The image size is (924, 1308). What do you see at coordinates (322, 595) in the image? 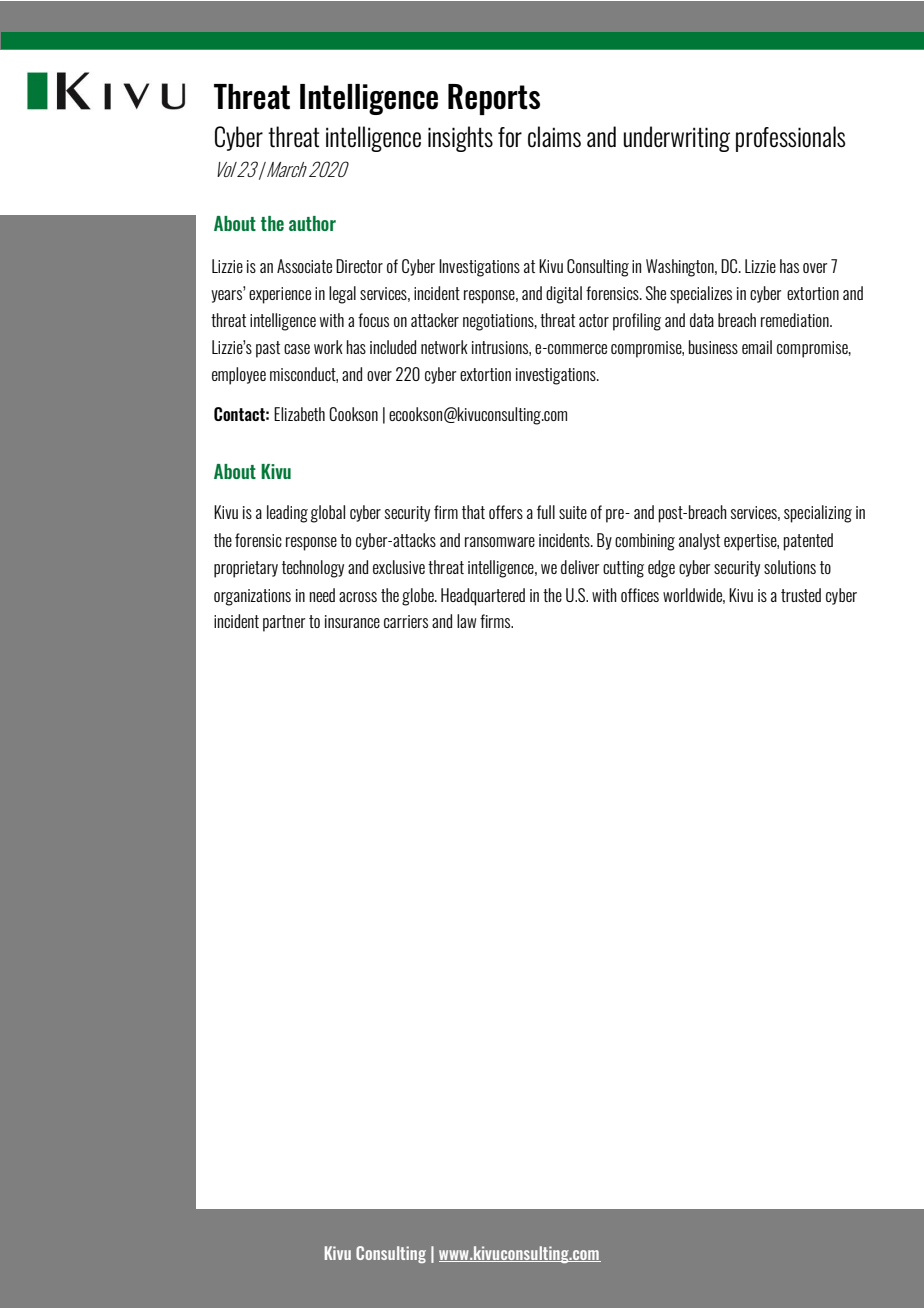
I see `need` at bounding box center [322, 595].
